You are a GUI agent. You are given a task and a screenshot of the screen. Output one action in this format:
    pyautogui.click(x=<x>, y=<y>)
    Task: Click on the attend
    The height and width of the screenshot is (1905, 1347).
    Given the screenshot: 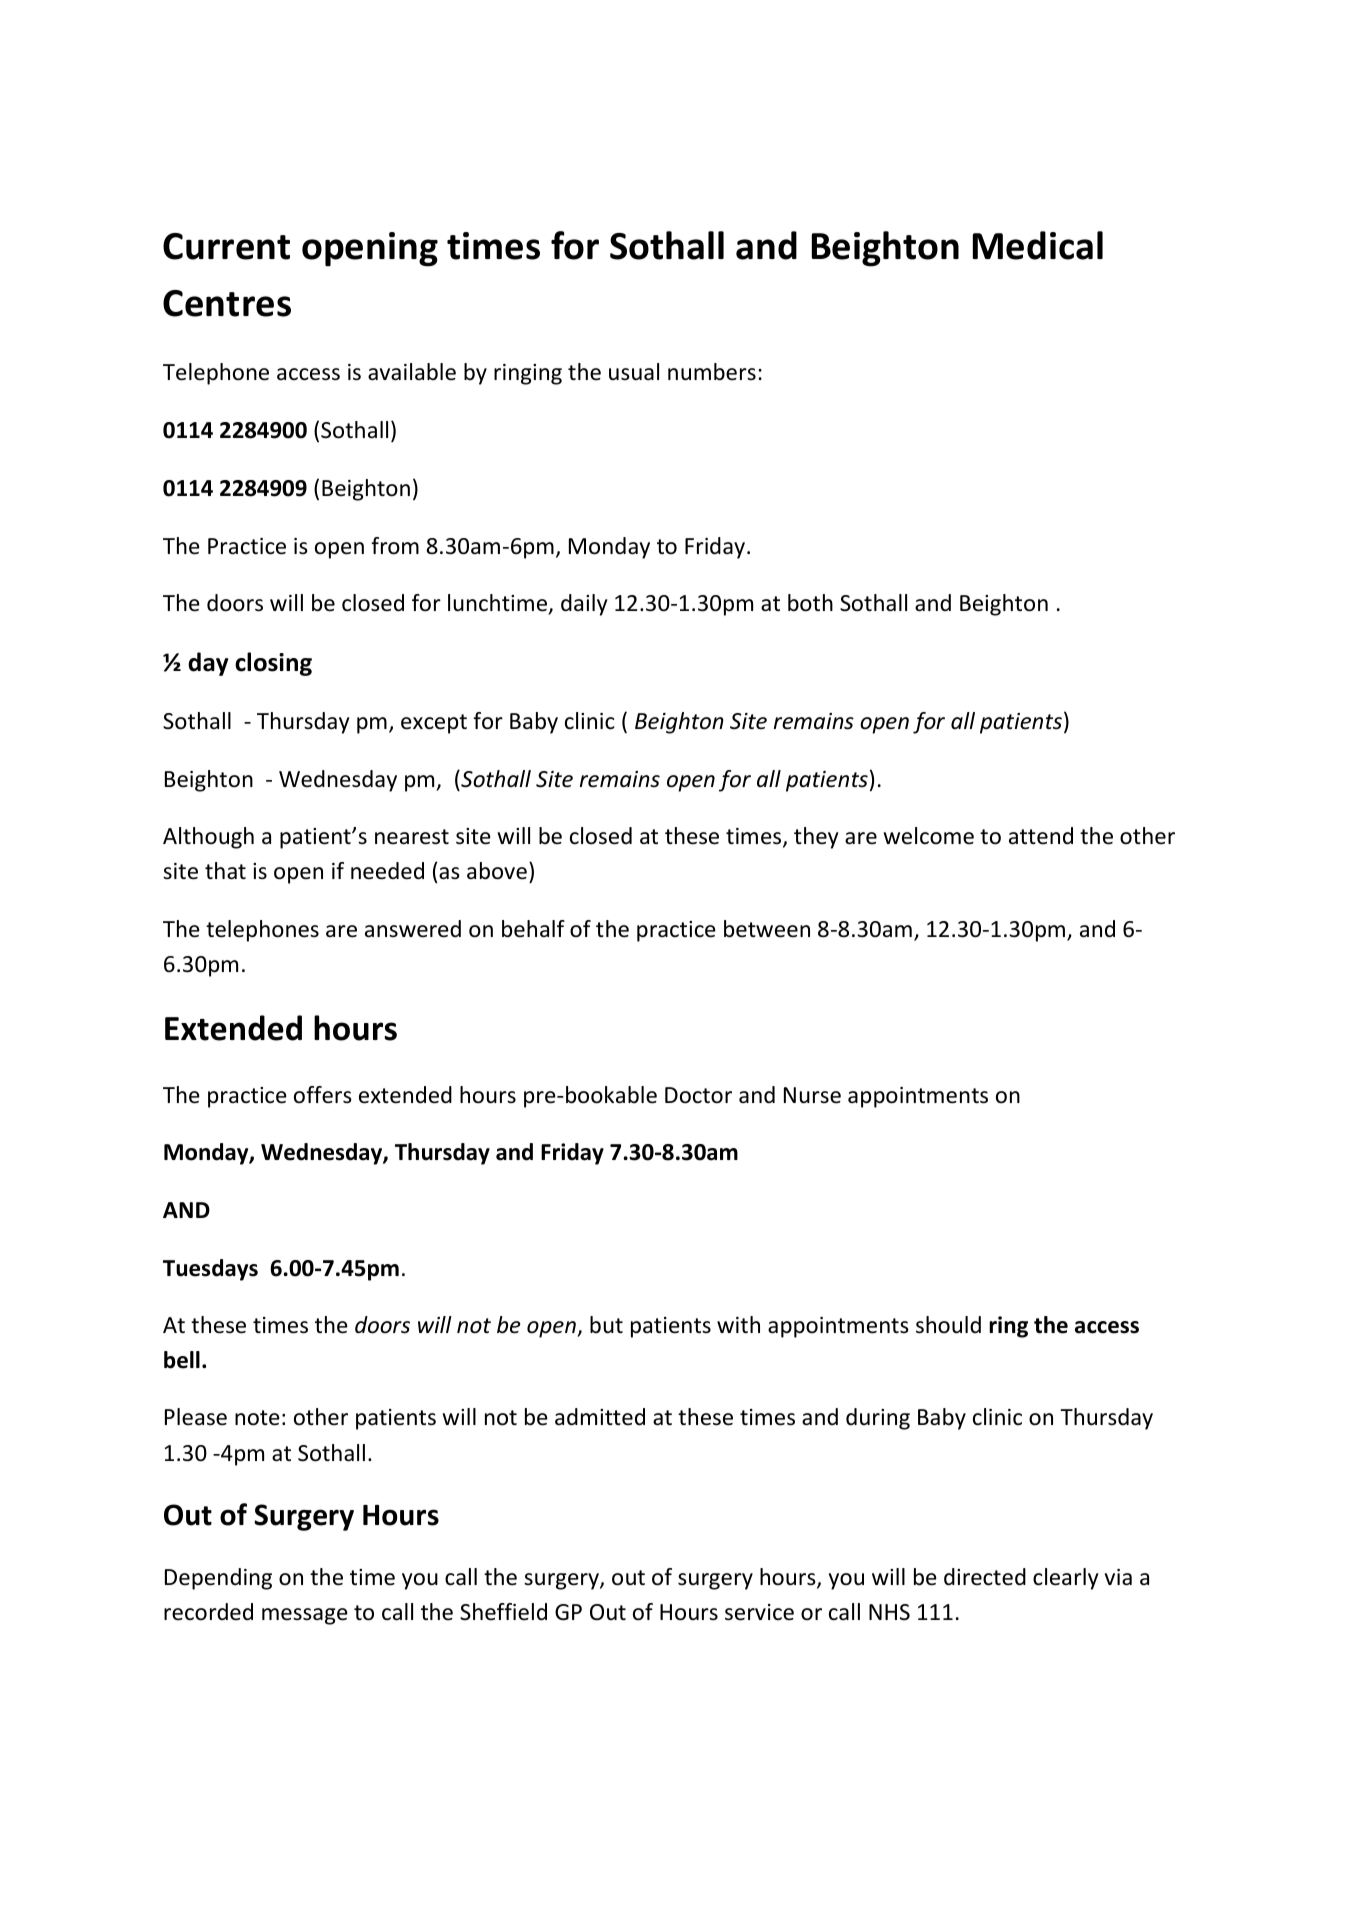 What is the action you would take?
    pyautogui.click(x=1041, y=836)
